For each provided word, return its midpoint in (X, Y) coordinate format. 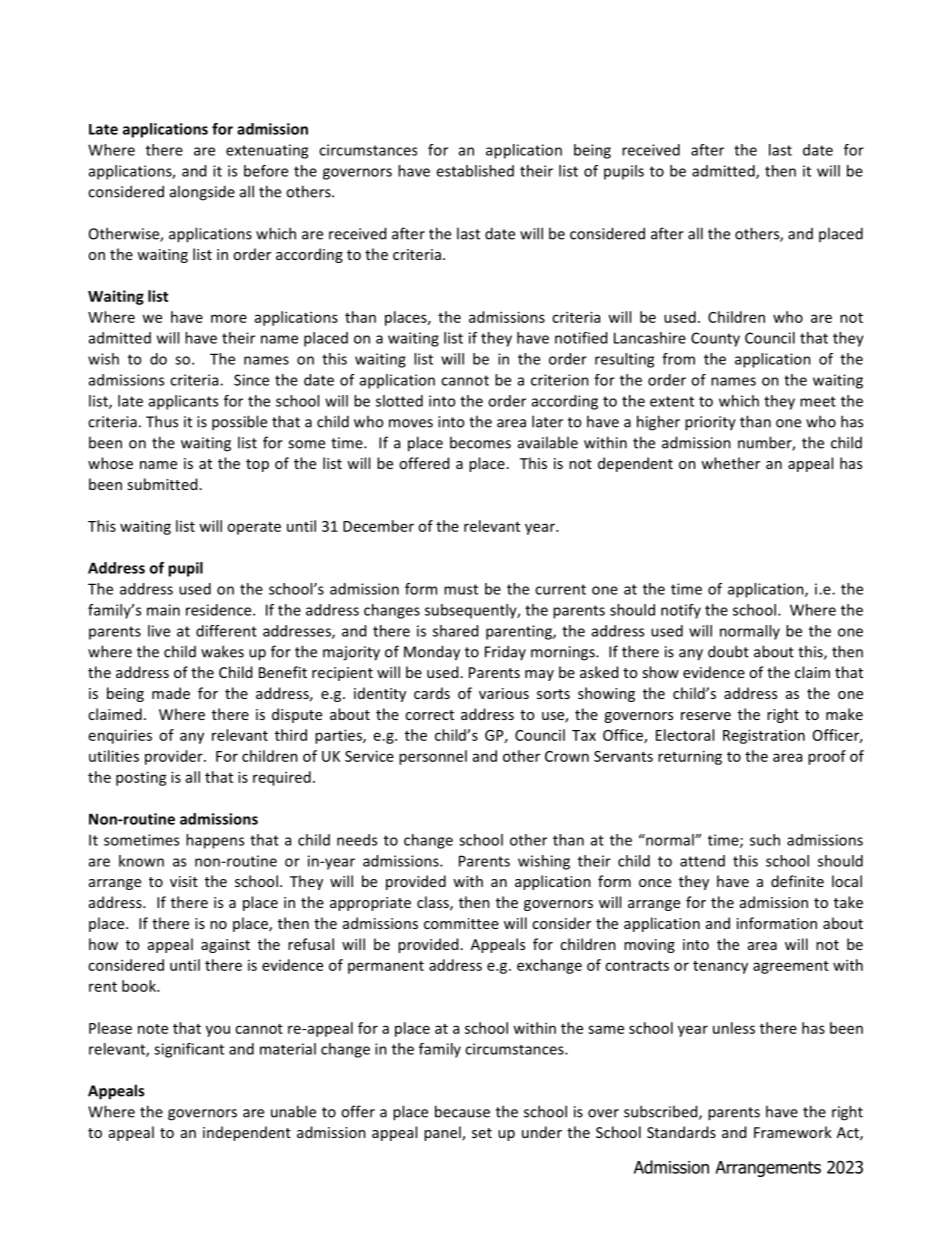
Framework (793, 1132)
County (715, 339)
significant (189, 1050)
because (462, 1111)
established (475, 171)
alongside (202, 193)
